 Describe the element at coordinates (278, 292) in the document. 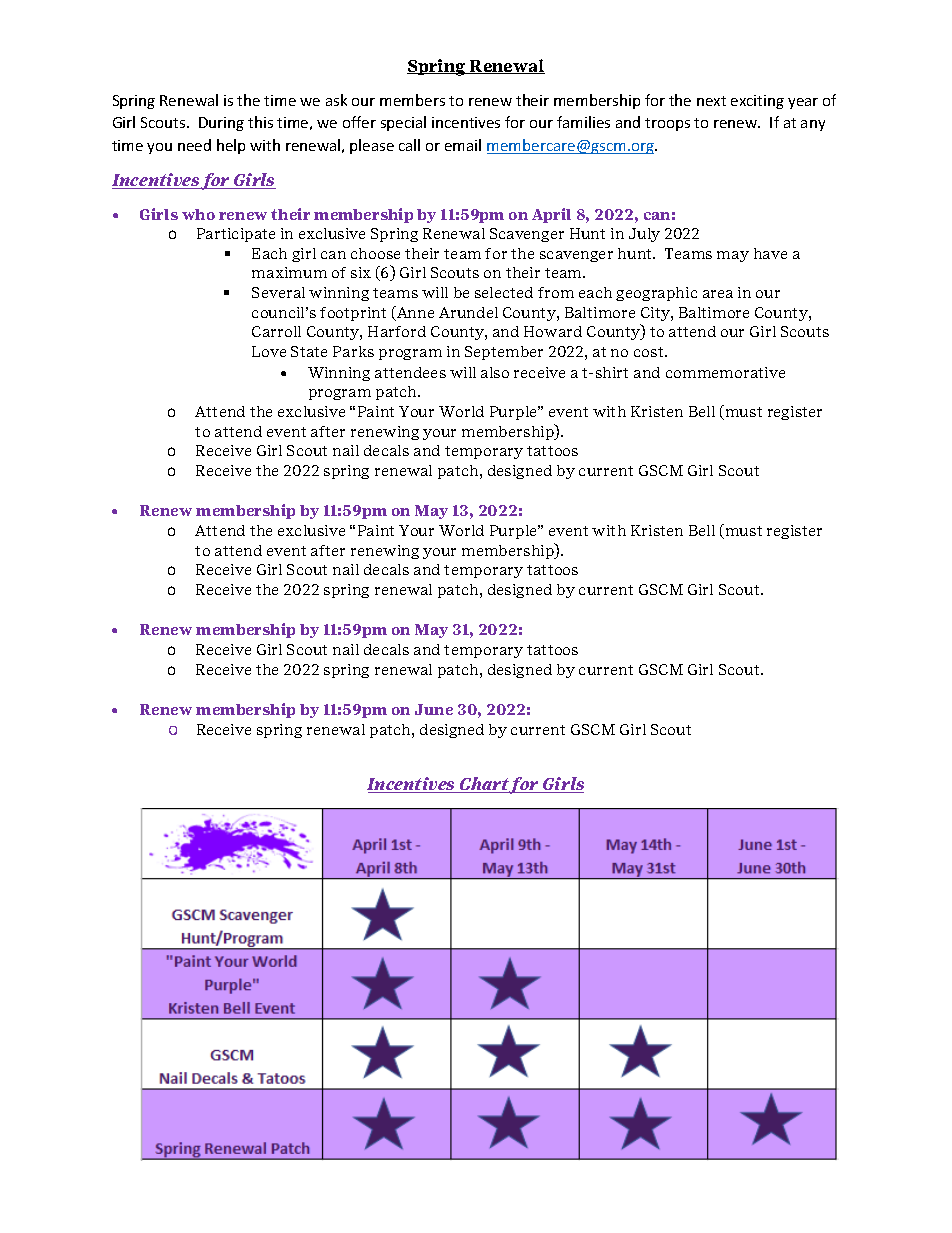

I see `Several` at that location.
